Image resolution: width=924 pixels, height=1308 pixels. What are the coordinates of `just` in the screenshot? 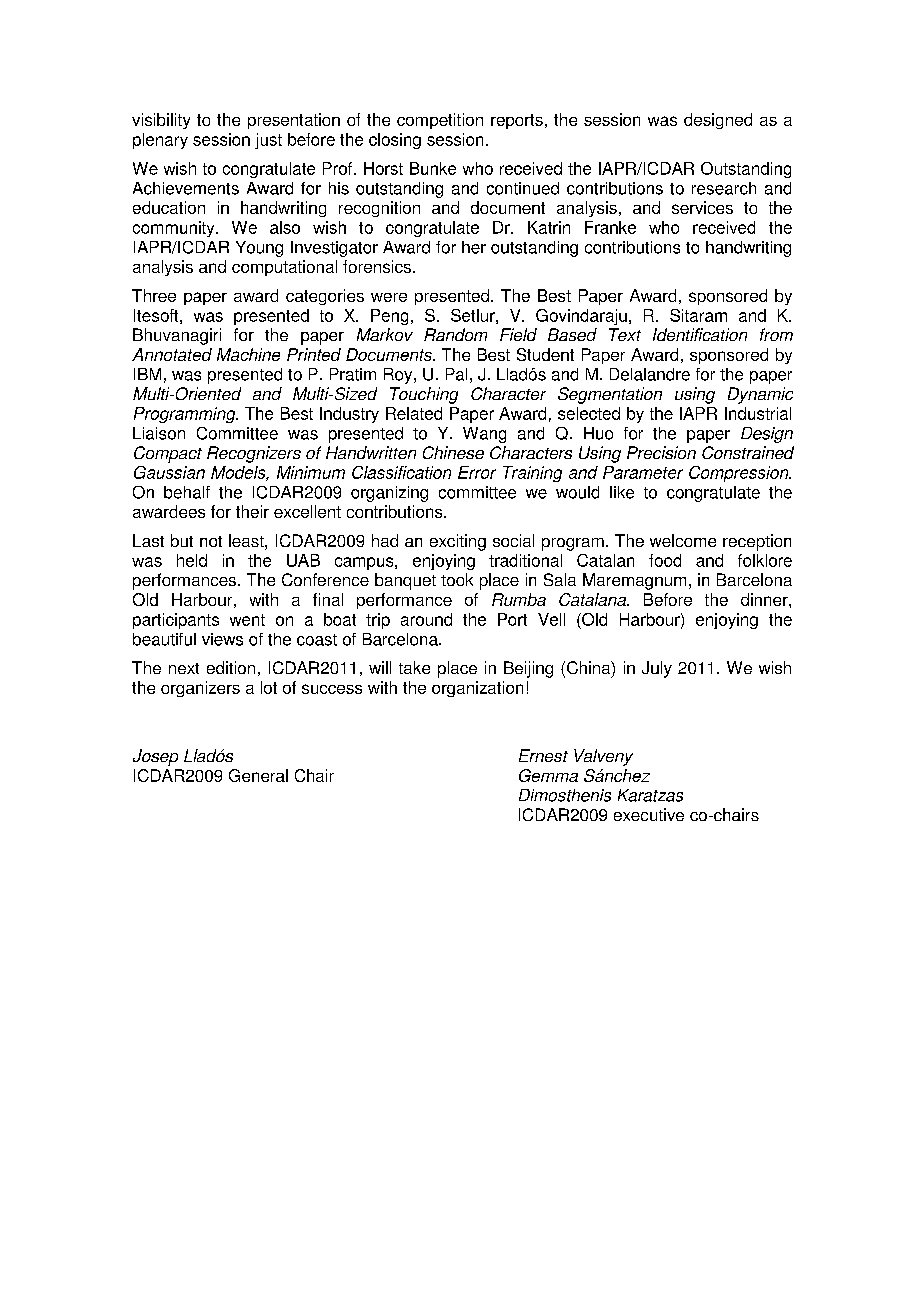 It's located at (268, 141).
